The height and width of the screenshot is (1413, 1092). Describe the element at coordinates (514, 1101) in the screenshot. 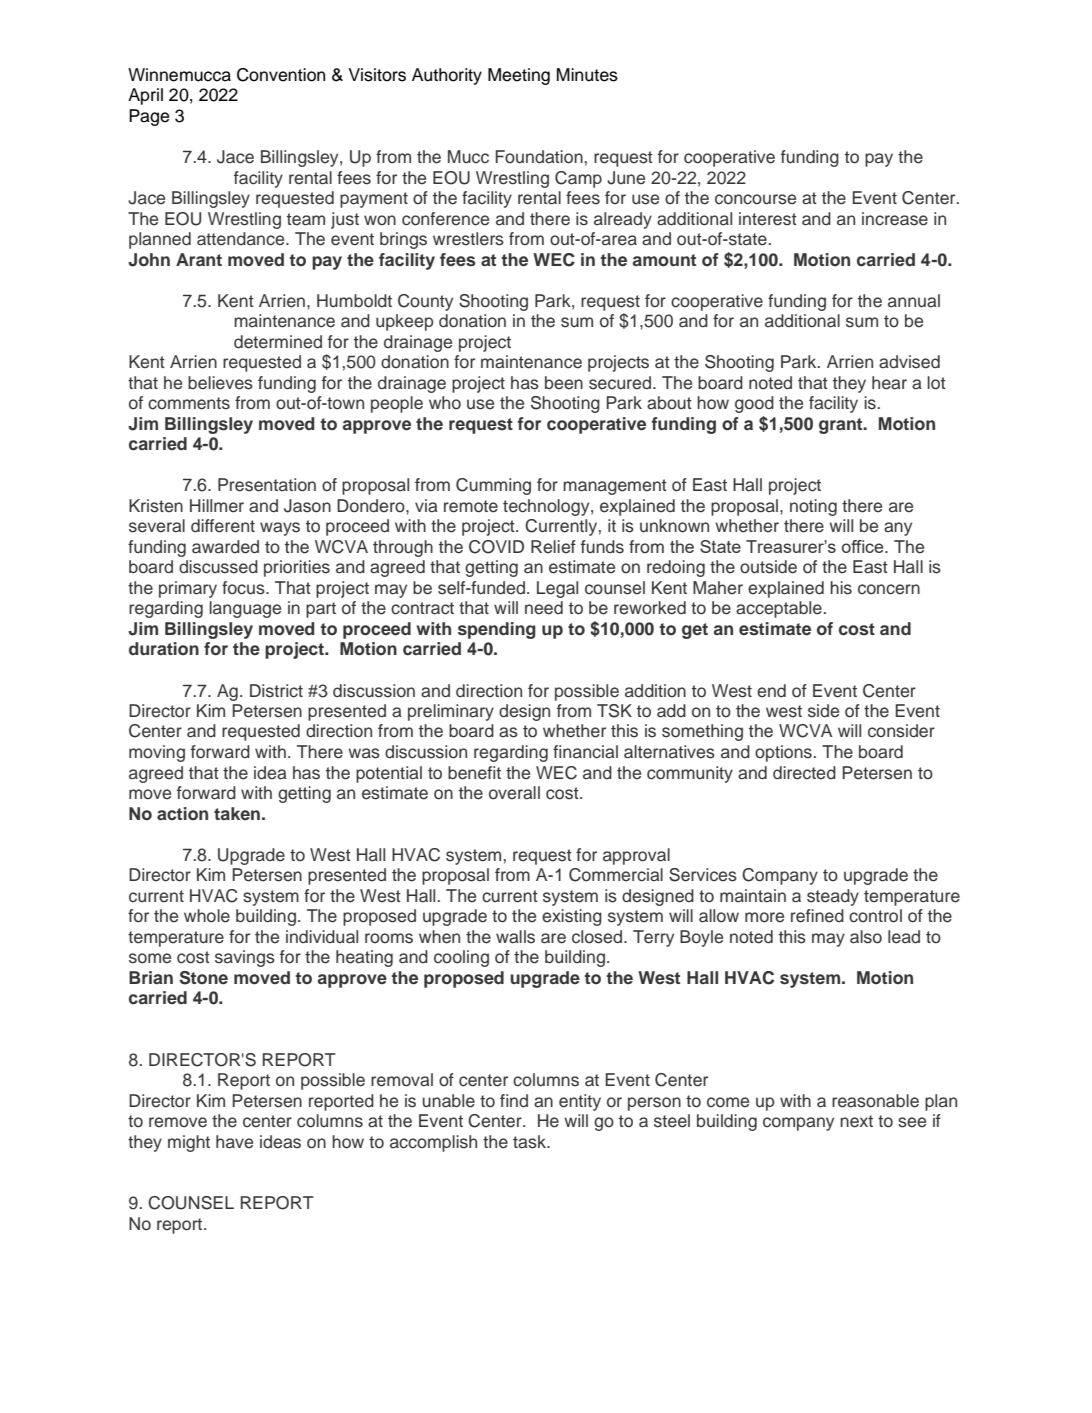

I see `find` at that location.
